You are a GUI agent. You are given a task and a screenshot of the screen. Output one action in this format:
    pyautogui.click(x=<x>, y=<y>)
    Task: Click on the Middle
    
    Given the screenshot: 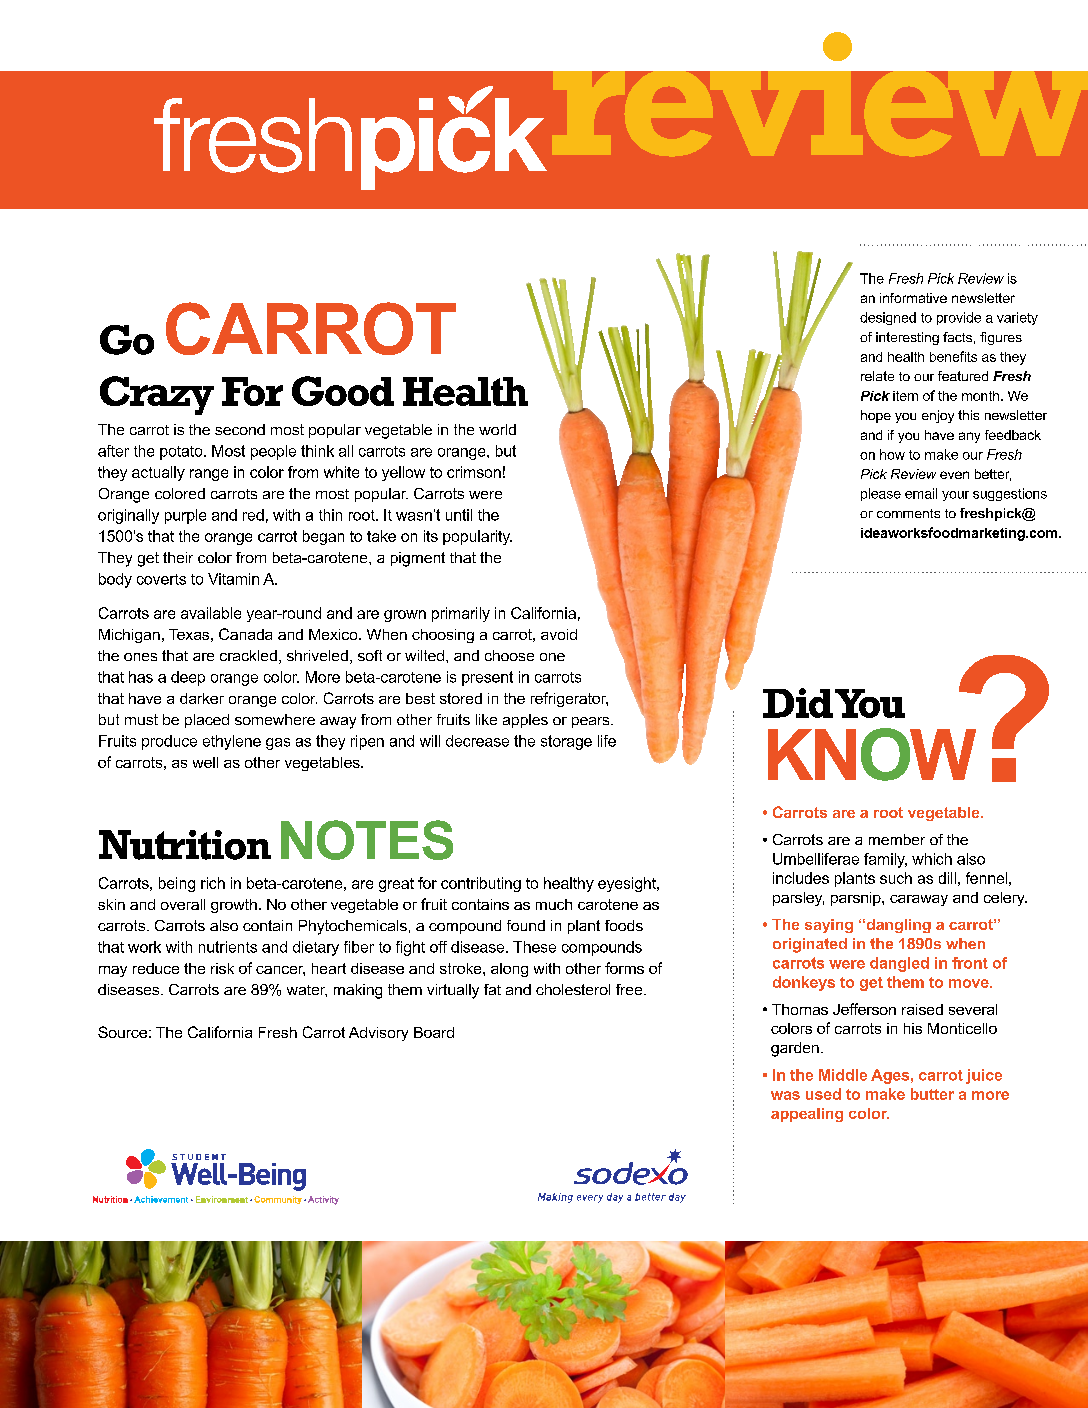 What is the action you would take?
    pyautogui.click(x=843, y=1075)
